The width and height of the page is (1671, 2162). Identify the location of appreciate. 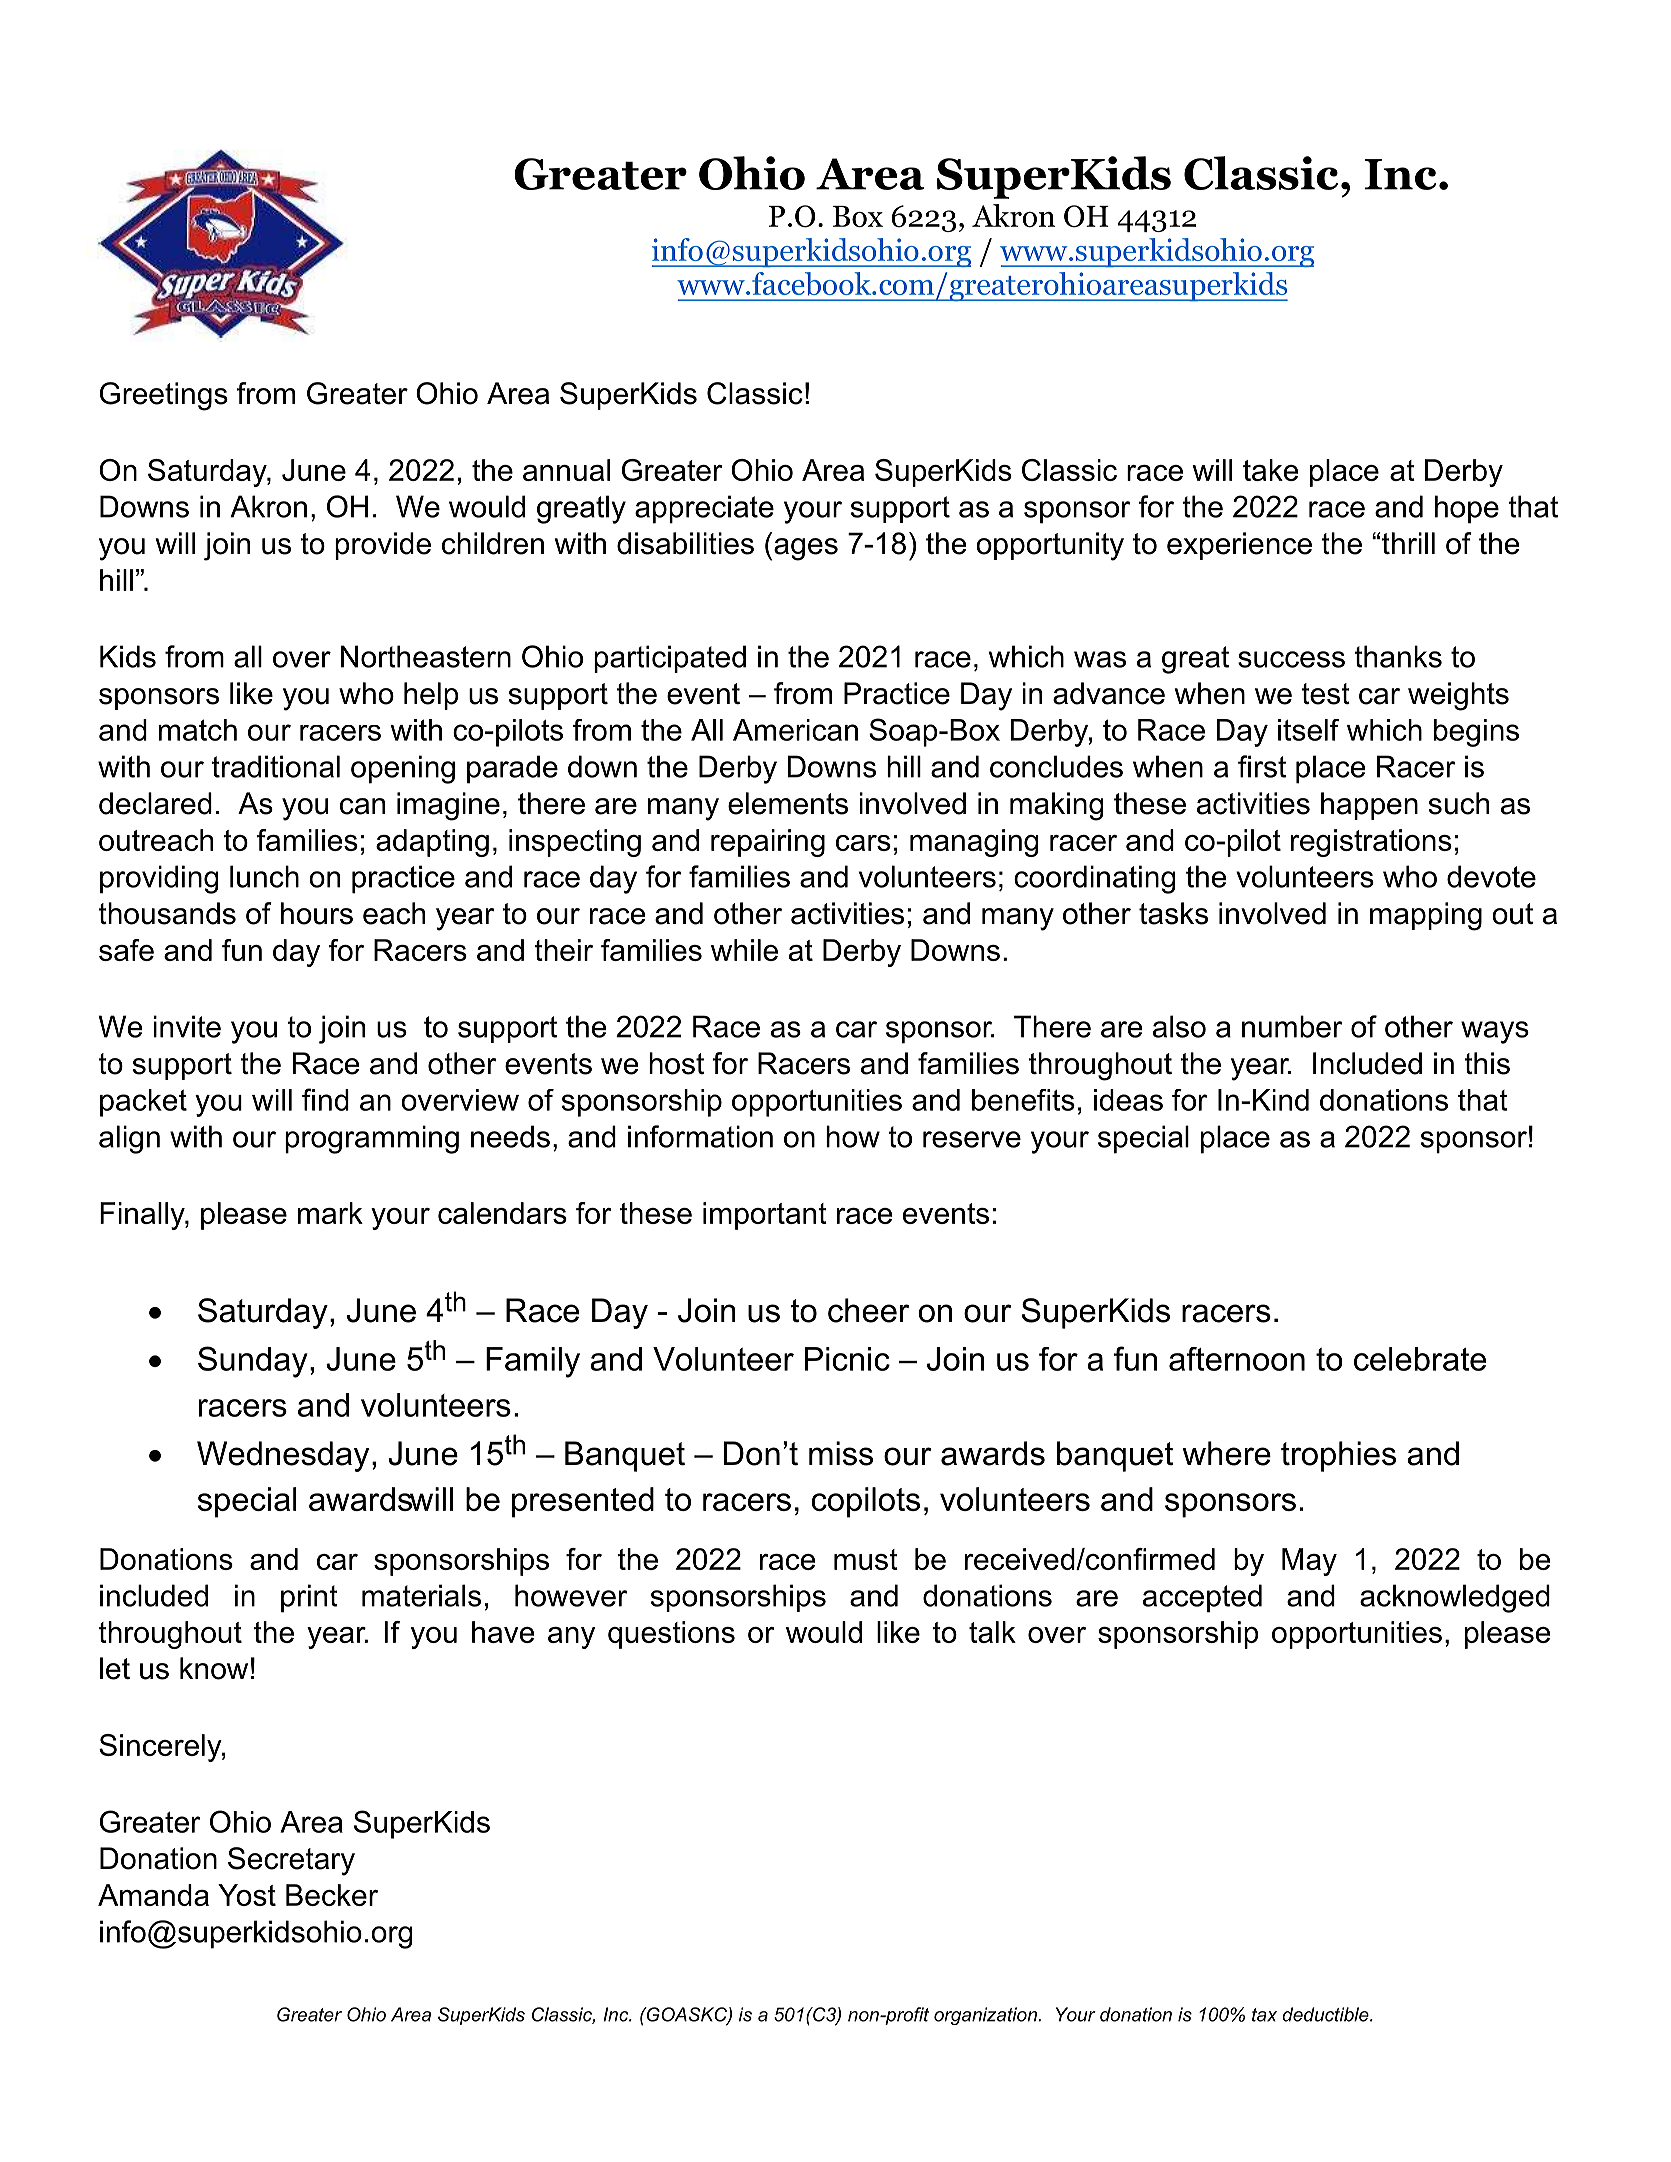
(704, 509).
